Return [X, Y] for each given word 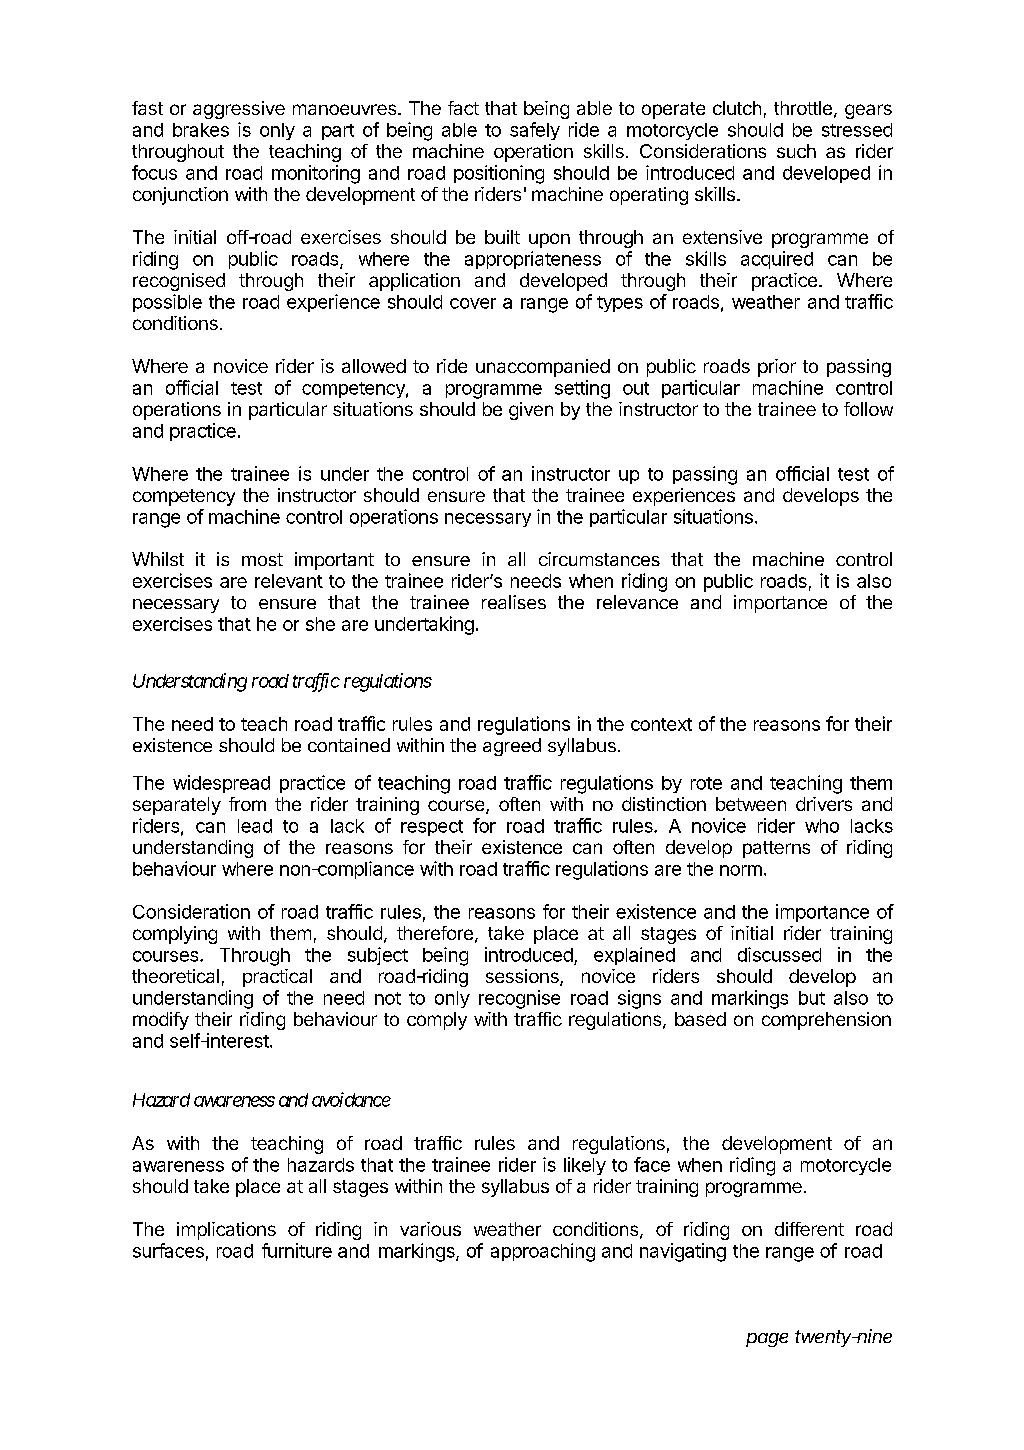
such [796, 151]
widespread [221, 784]
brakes [201, 130]
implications [226, 1231]
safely [535, 131]
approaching [543, 1252]
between [751, 804]
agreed [512, 747]
